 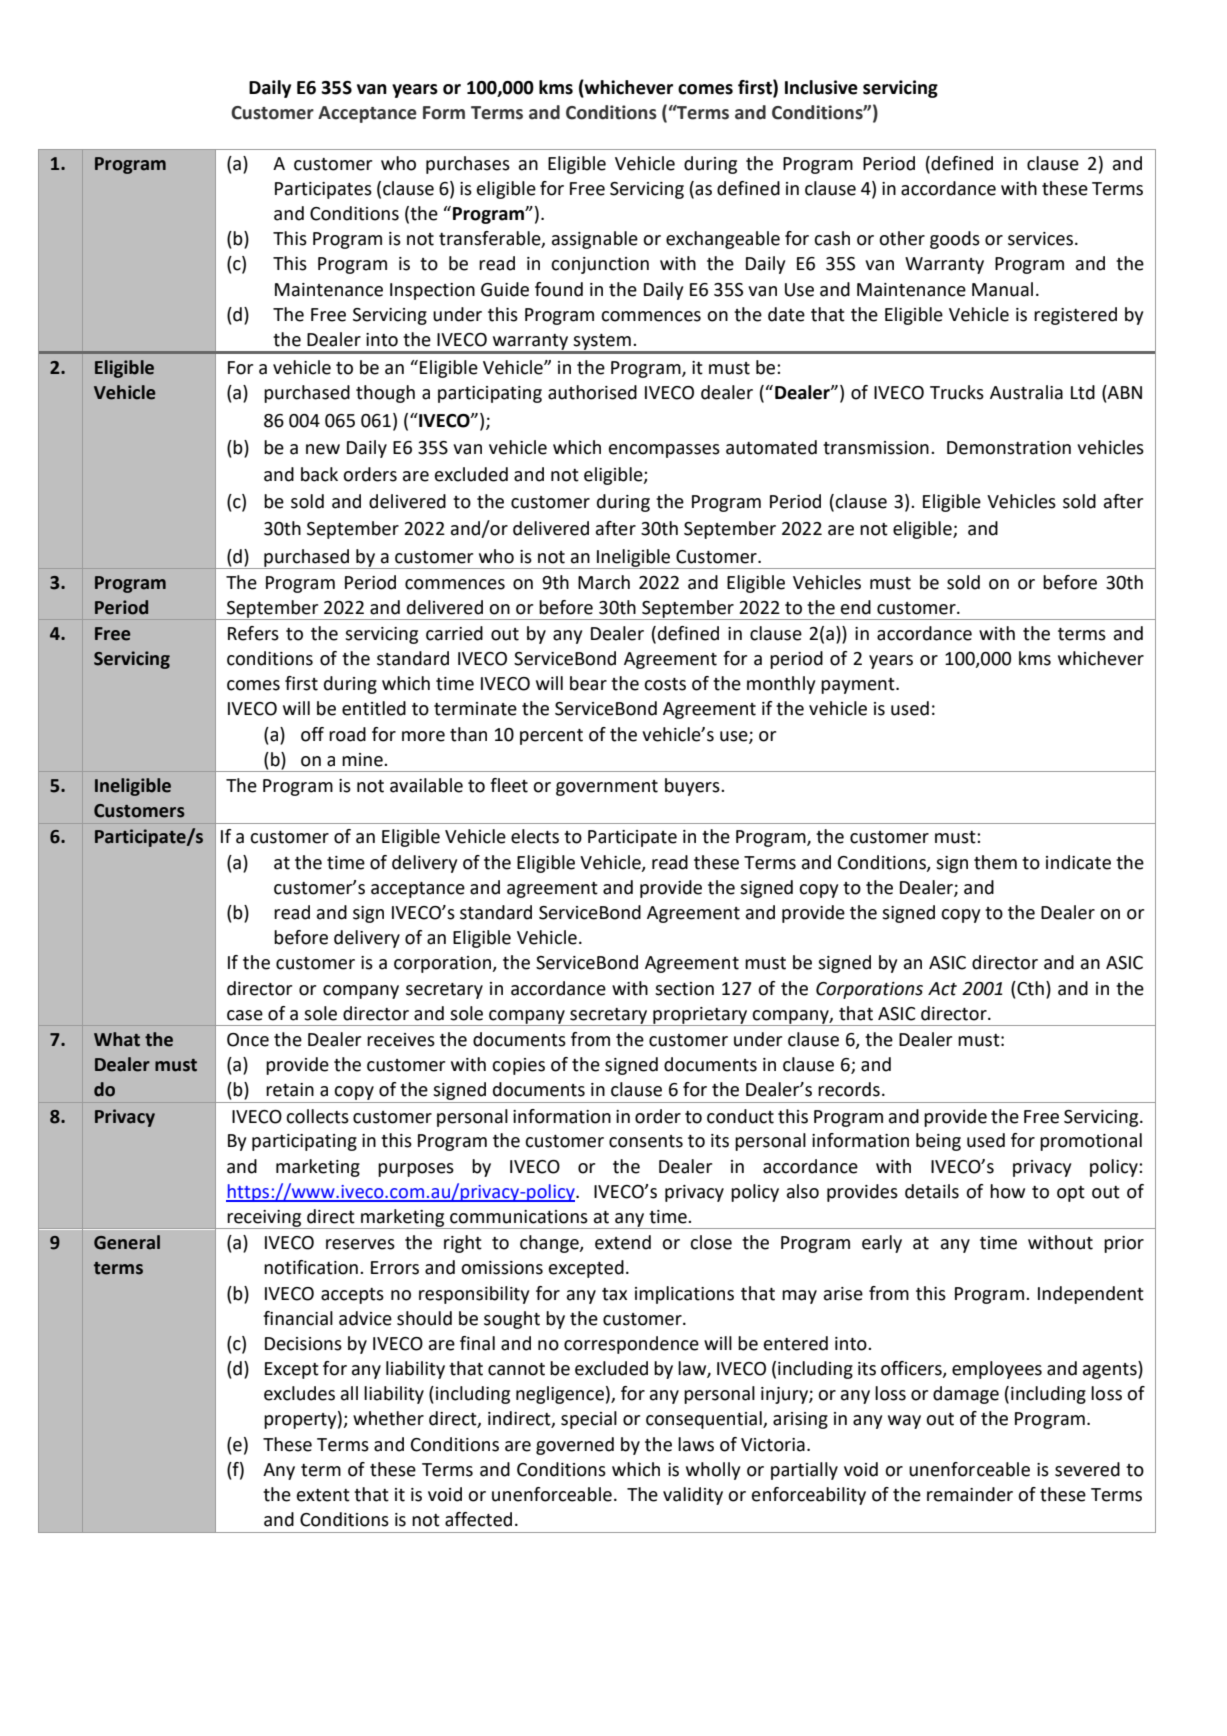 What do you see at coordinates (363, 760) in the page?
I see `mine` at bounding box center [363, 760].
